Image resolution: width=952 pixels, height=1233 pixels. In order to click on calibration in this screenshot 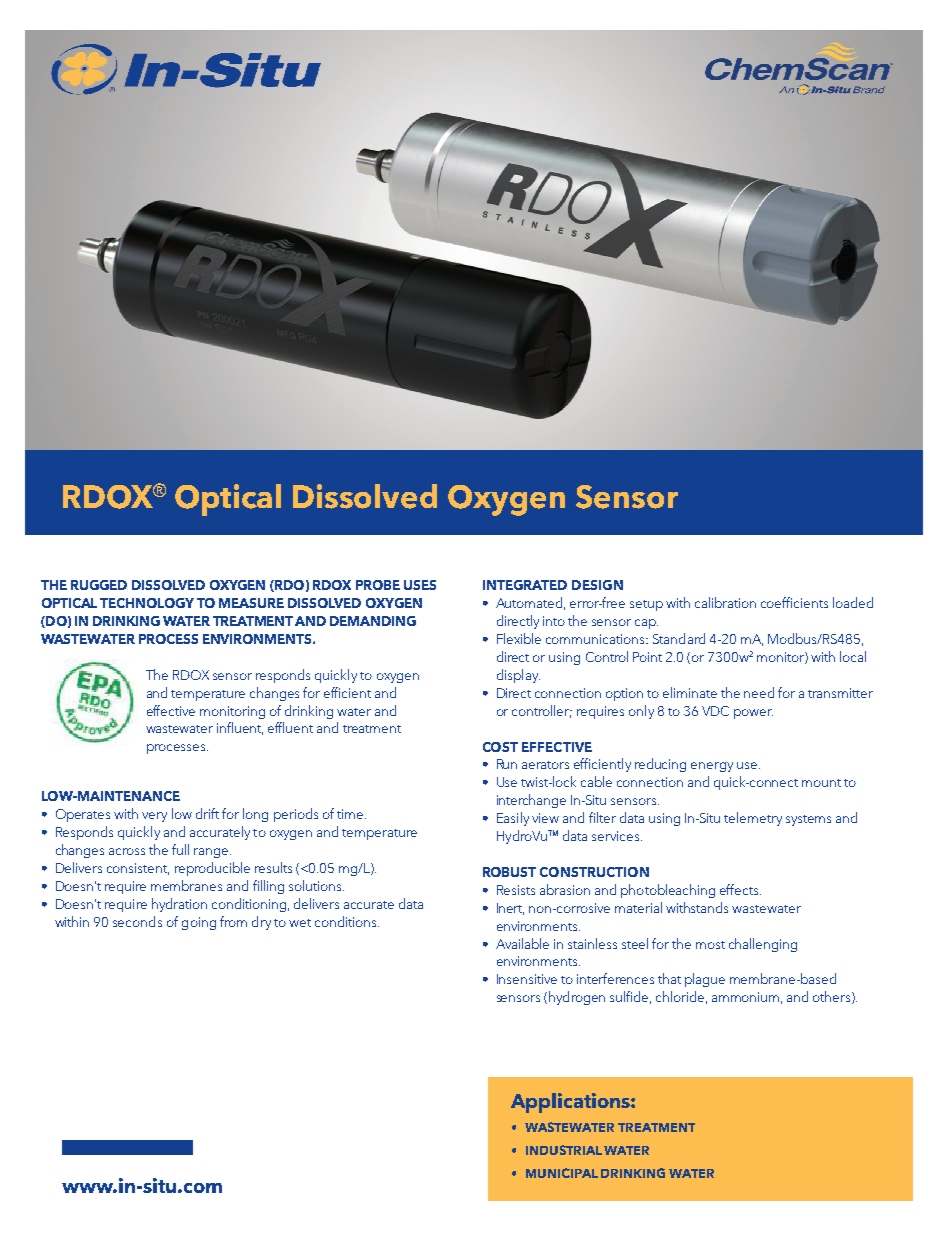, I will do `click(725, 602)`.
